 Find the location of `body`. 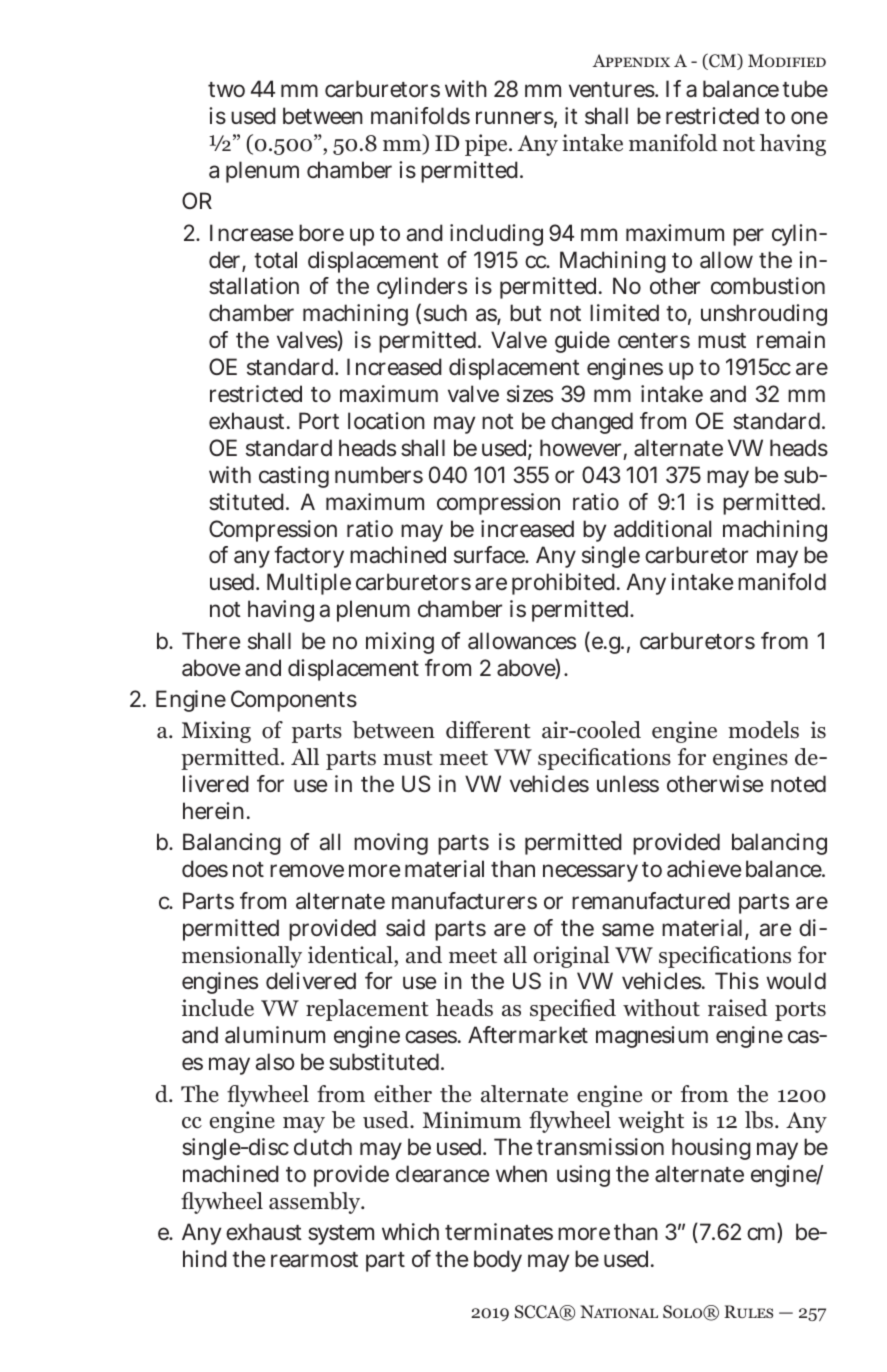

body is located at coordinates (498, 1261).
